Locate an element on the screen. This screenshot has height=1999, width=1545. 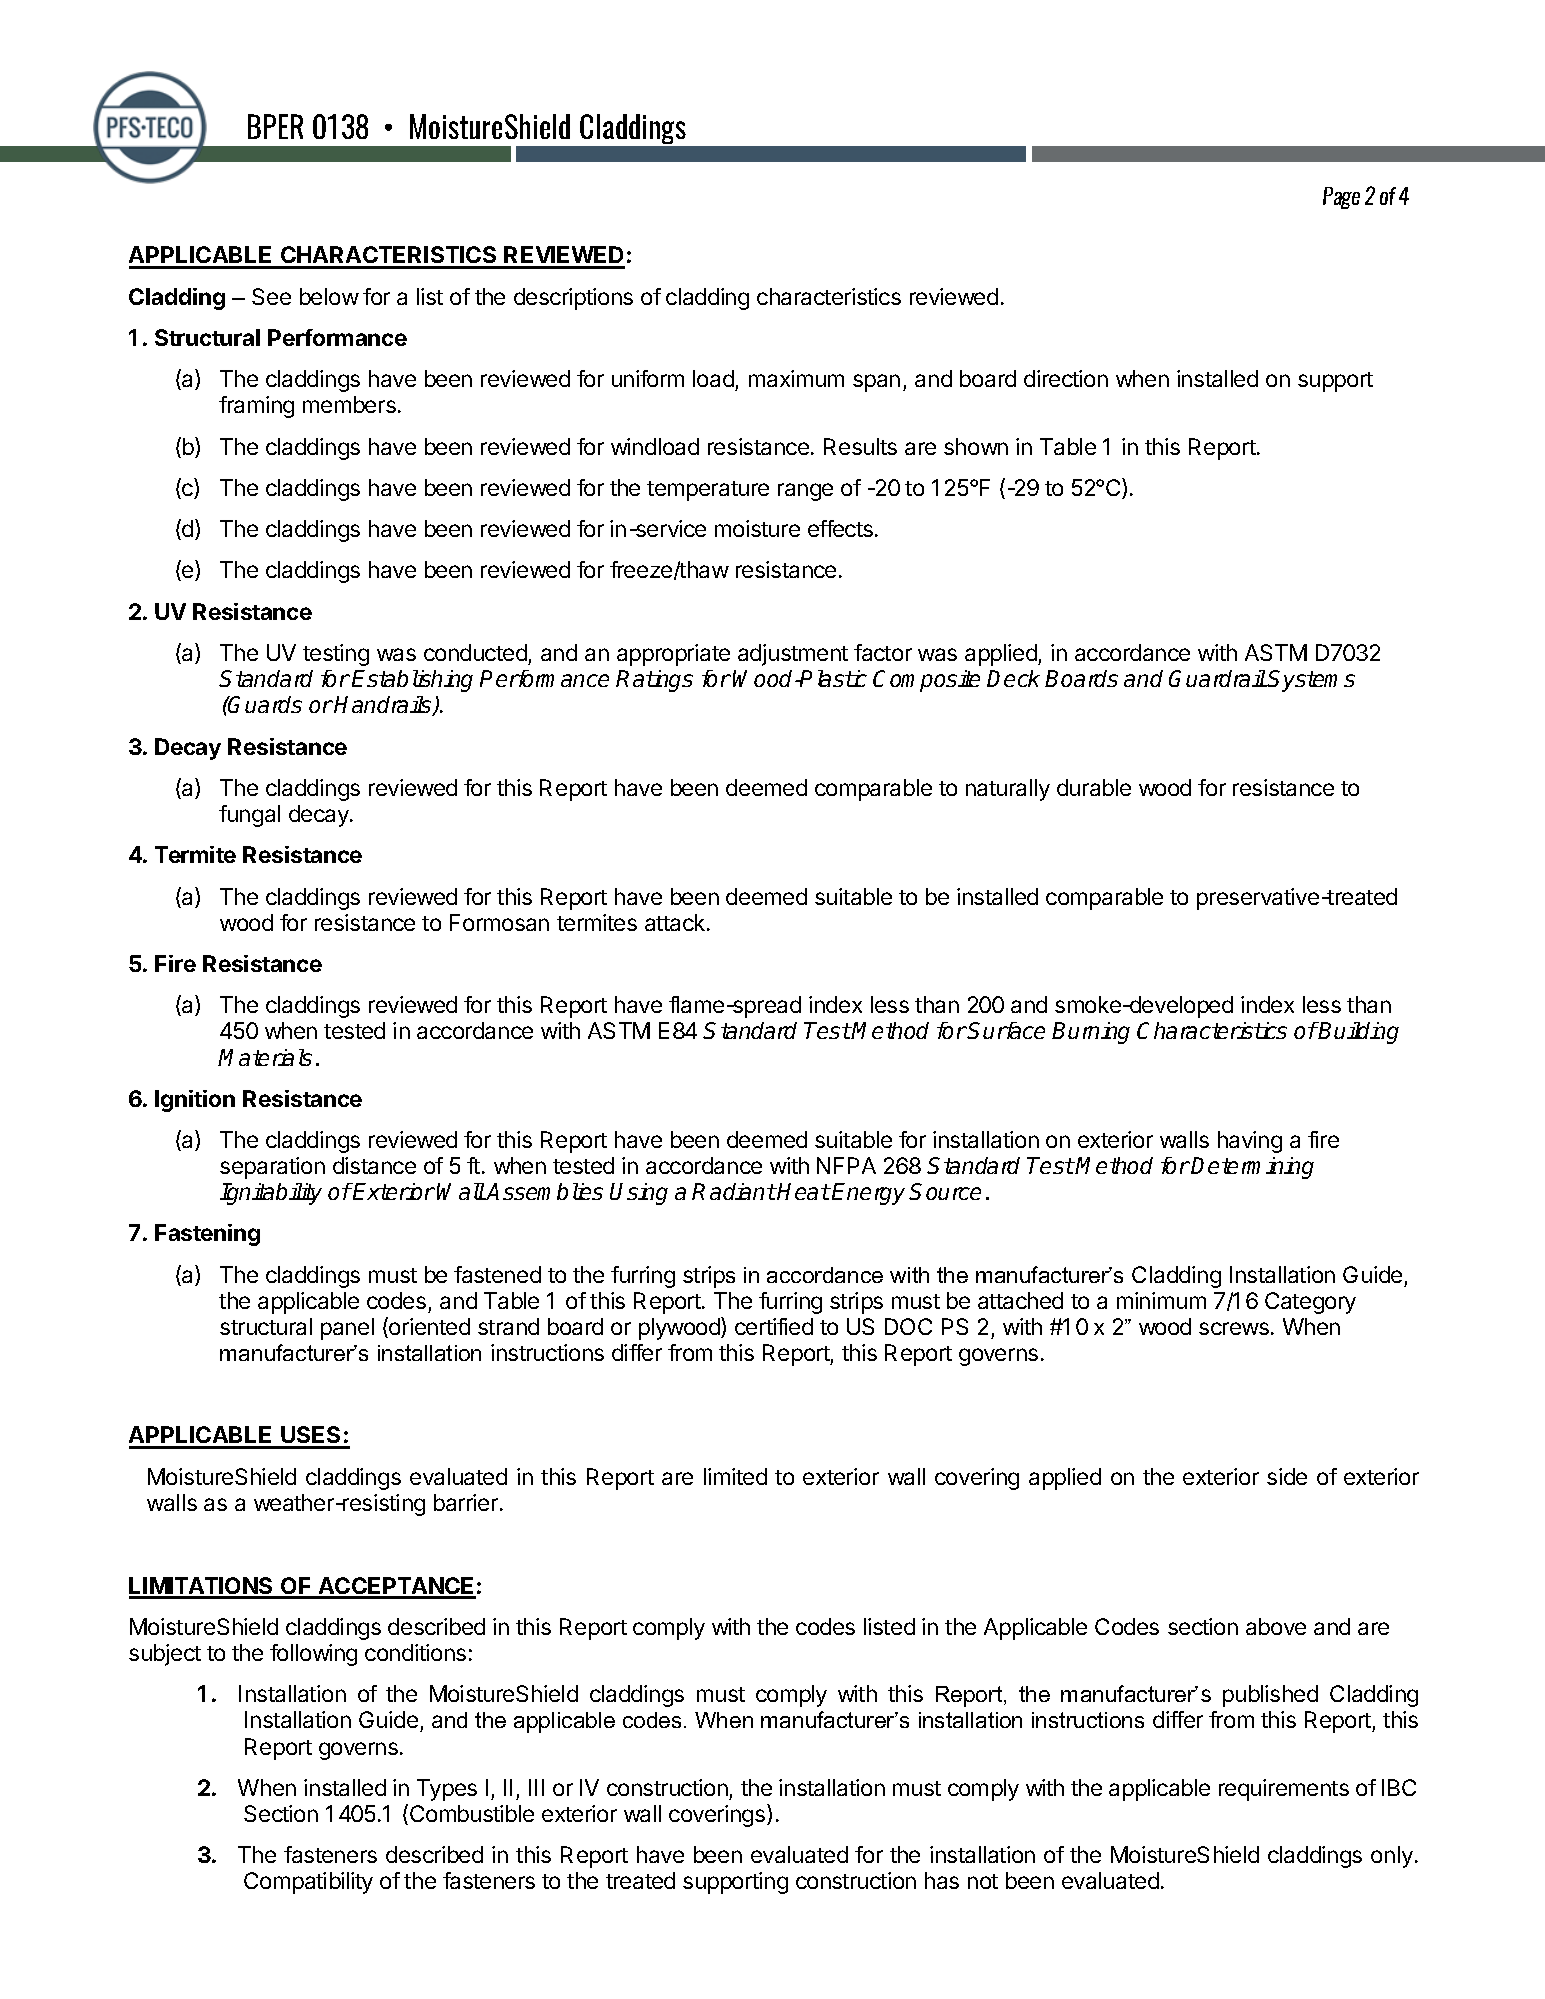
has is located at coordinates (942, 1880).
